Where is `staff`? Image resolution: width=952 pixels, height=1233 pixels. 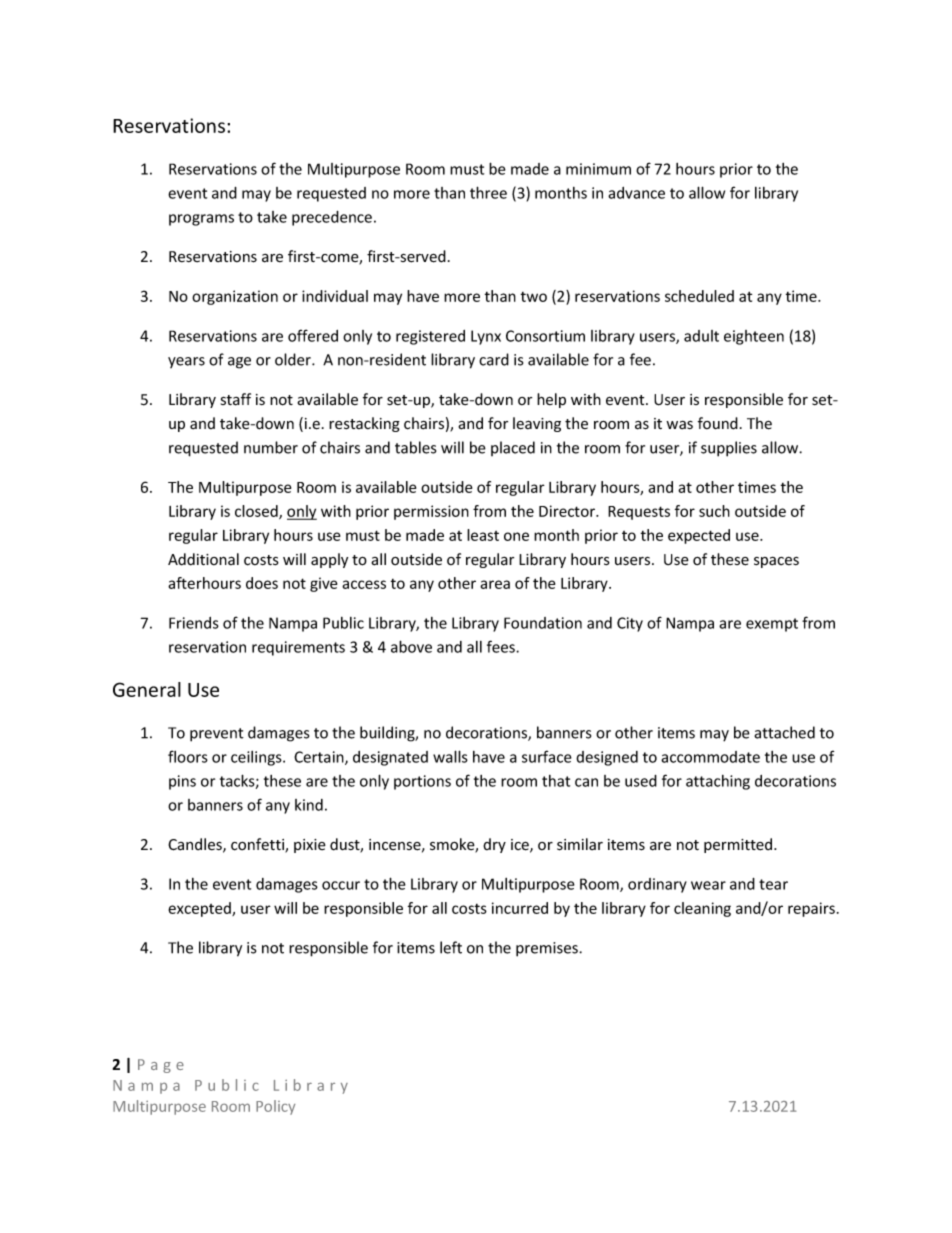 staff is located at coordinates (236, 399).
